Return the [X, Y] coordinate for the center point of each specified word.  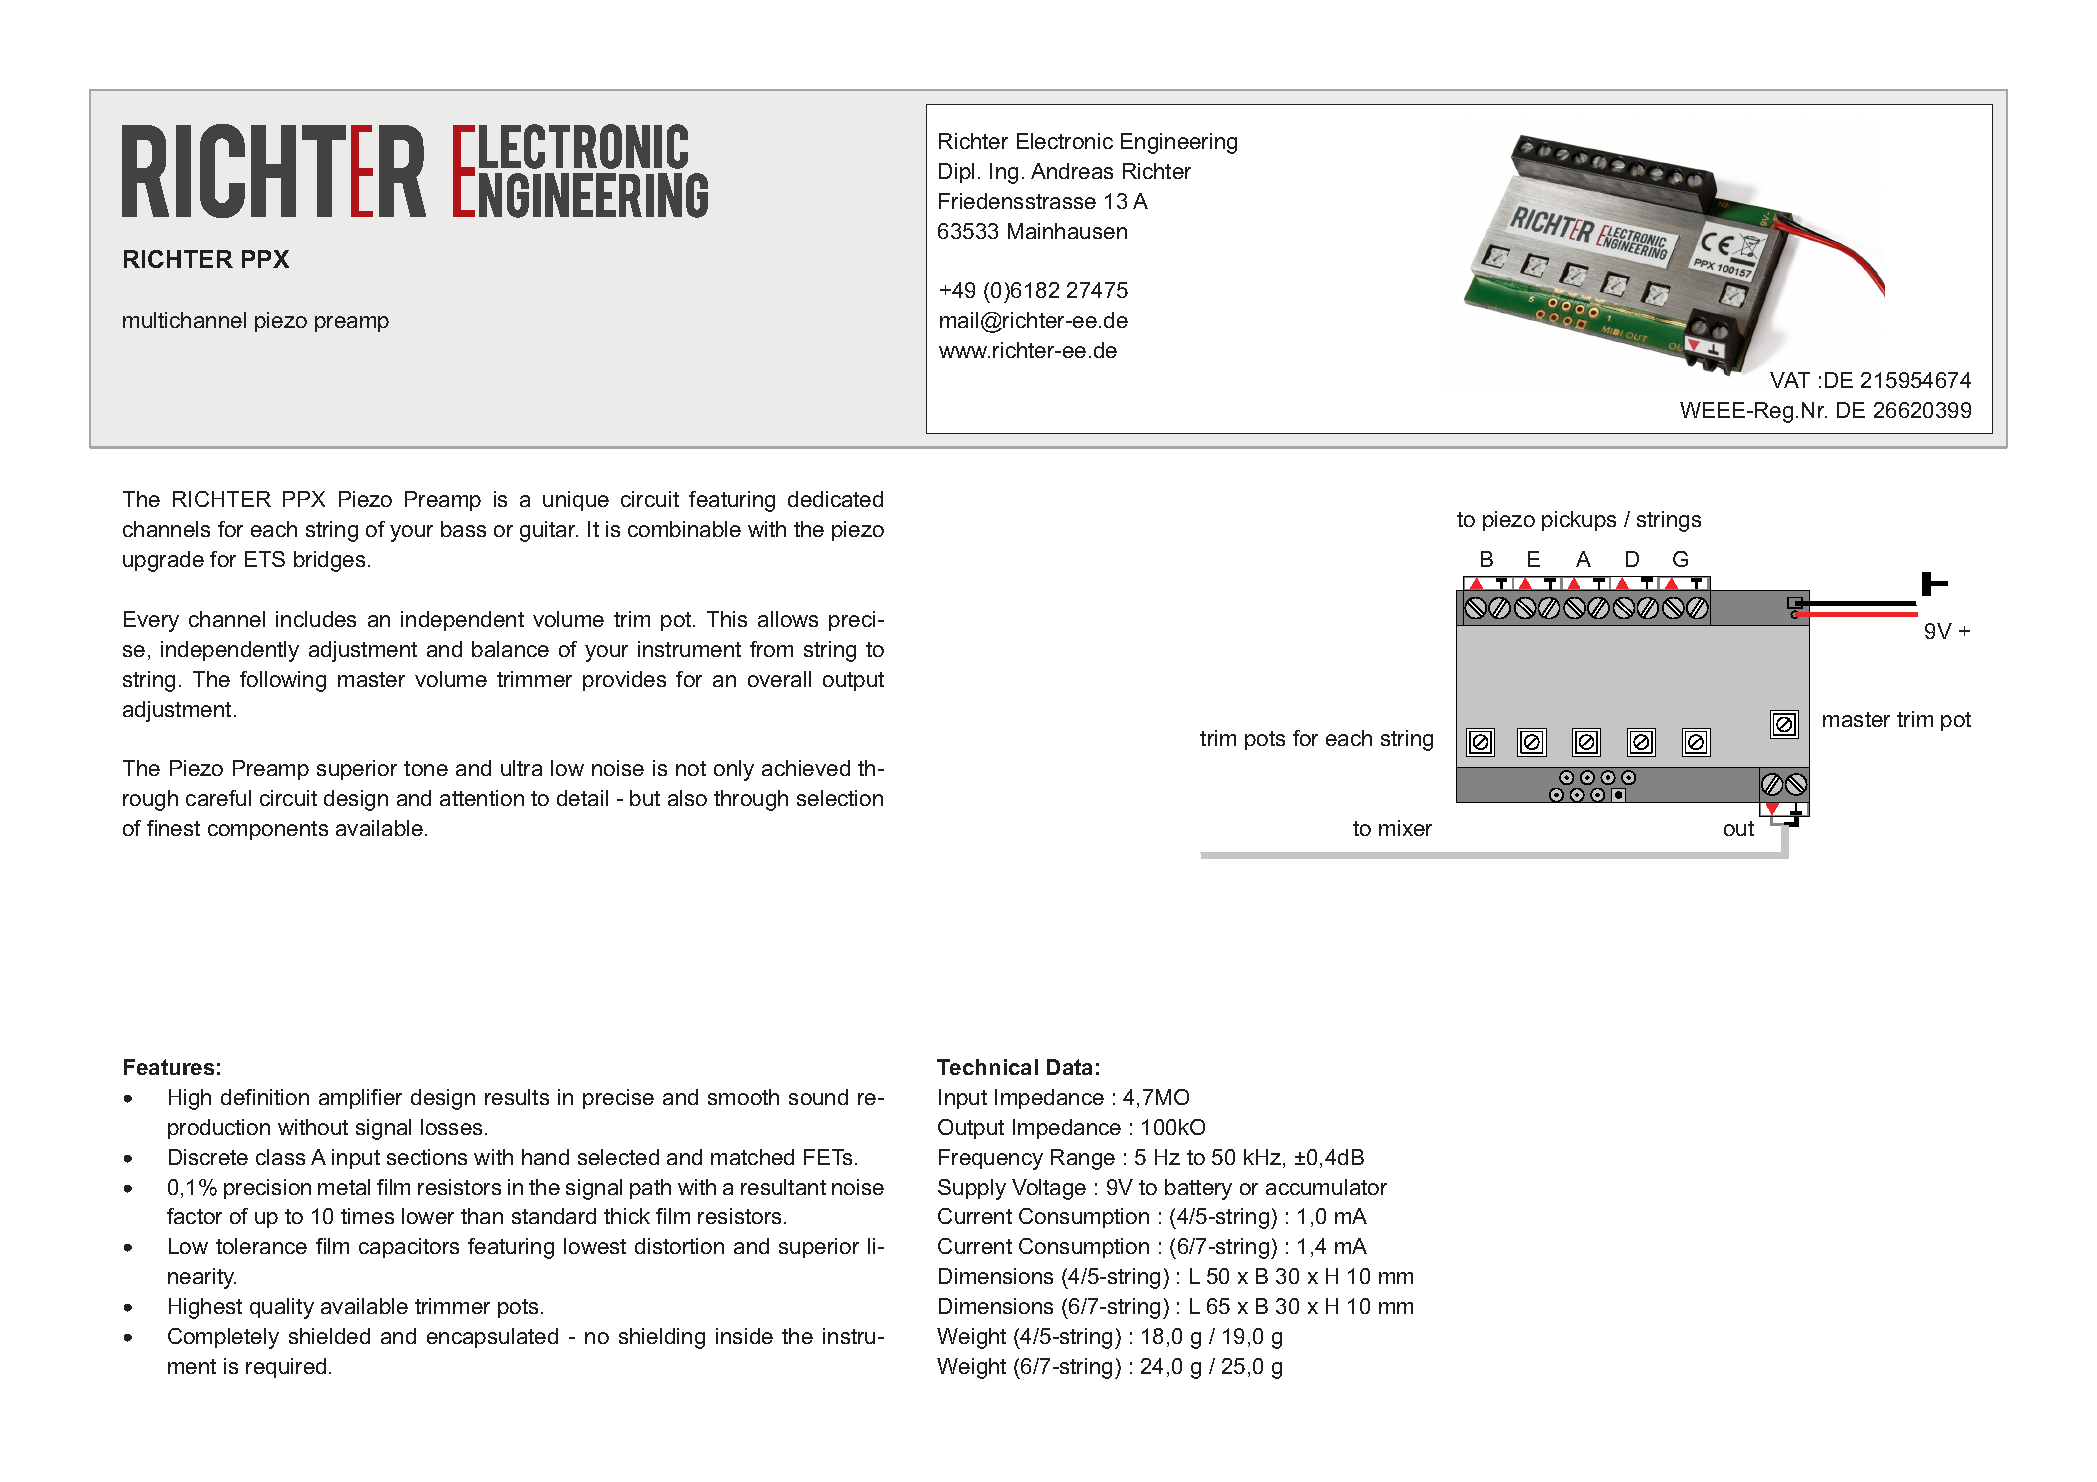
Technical [987, 1067]
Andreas [1072, 171]
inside [744, 1336]
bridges [329, 561]
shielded [329, 1336]
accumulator [1326, 1187]
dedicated [835, 499]
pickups [1579, 521]
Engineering [1179, 143]
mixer [1405, 828]
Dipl [956, 173]
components [268, 830]
